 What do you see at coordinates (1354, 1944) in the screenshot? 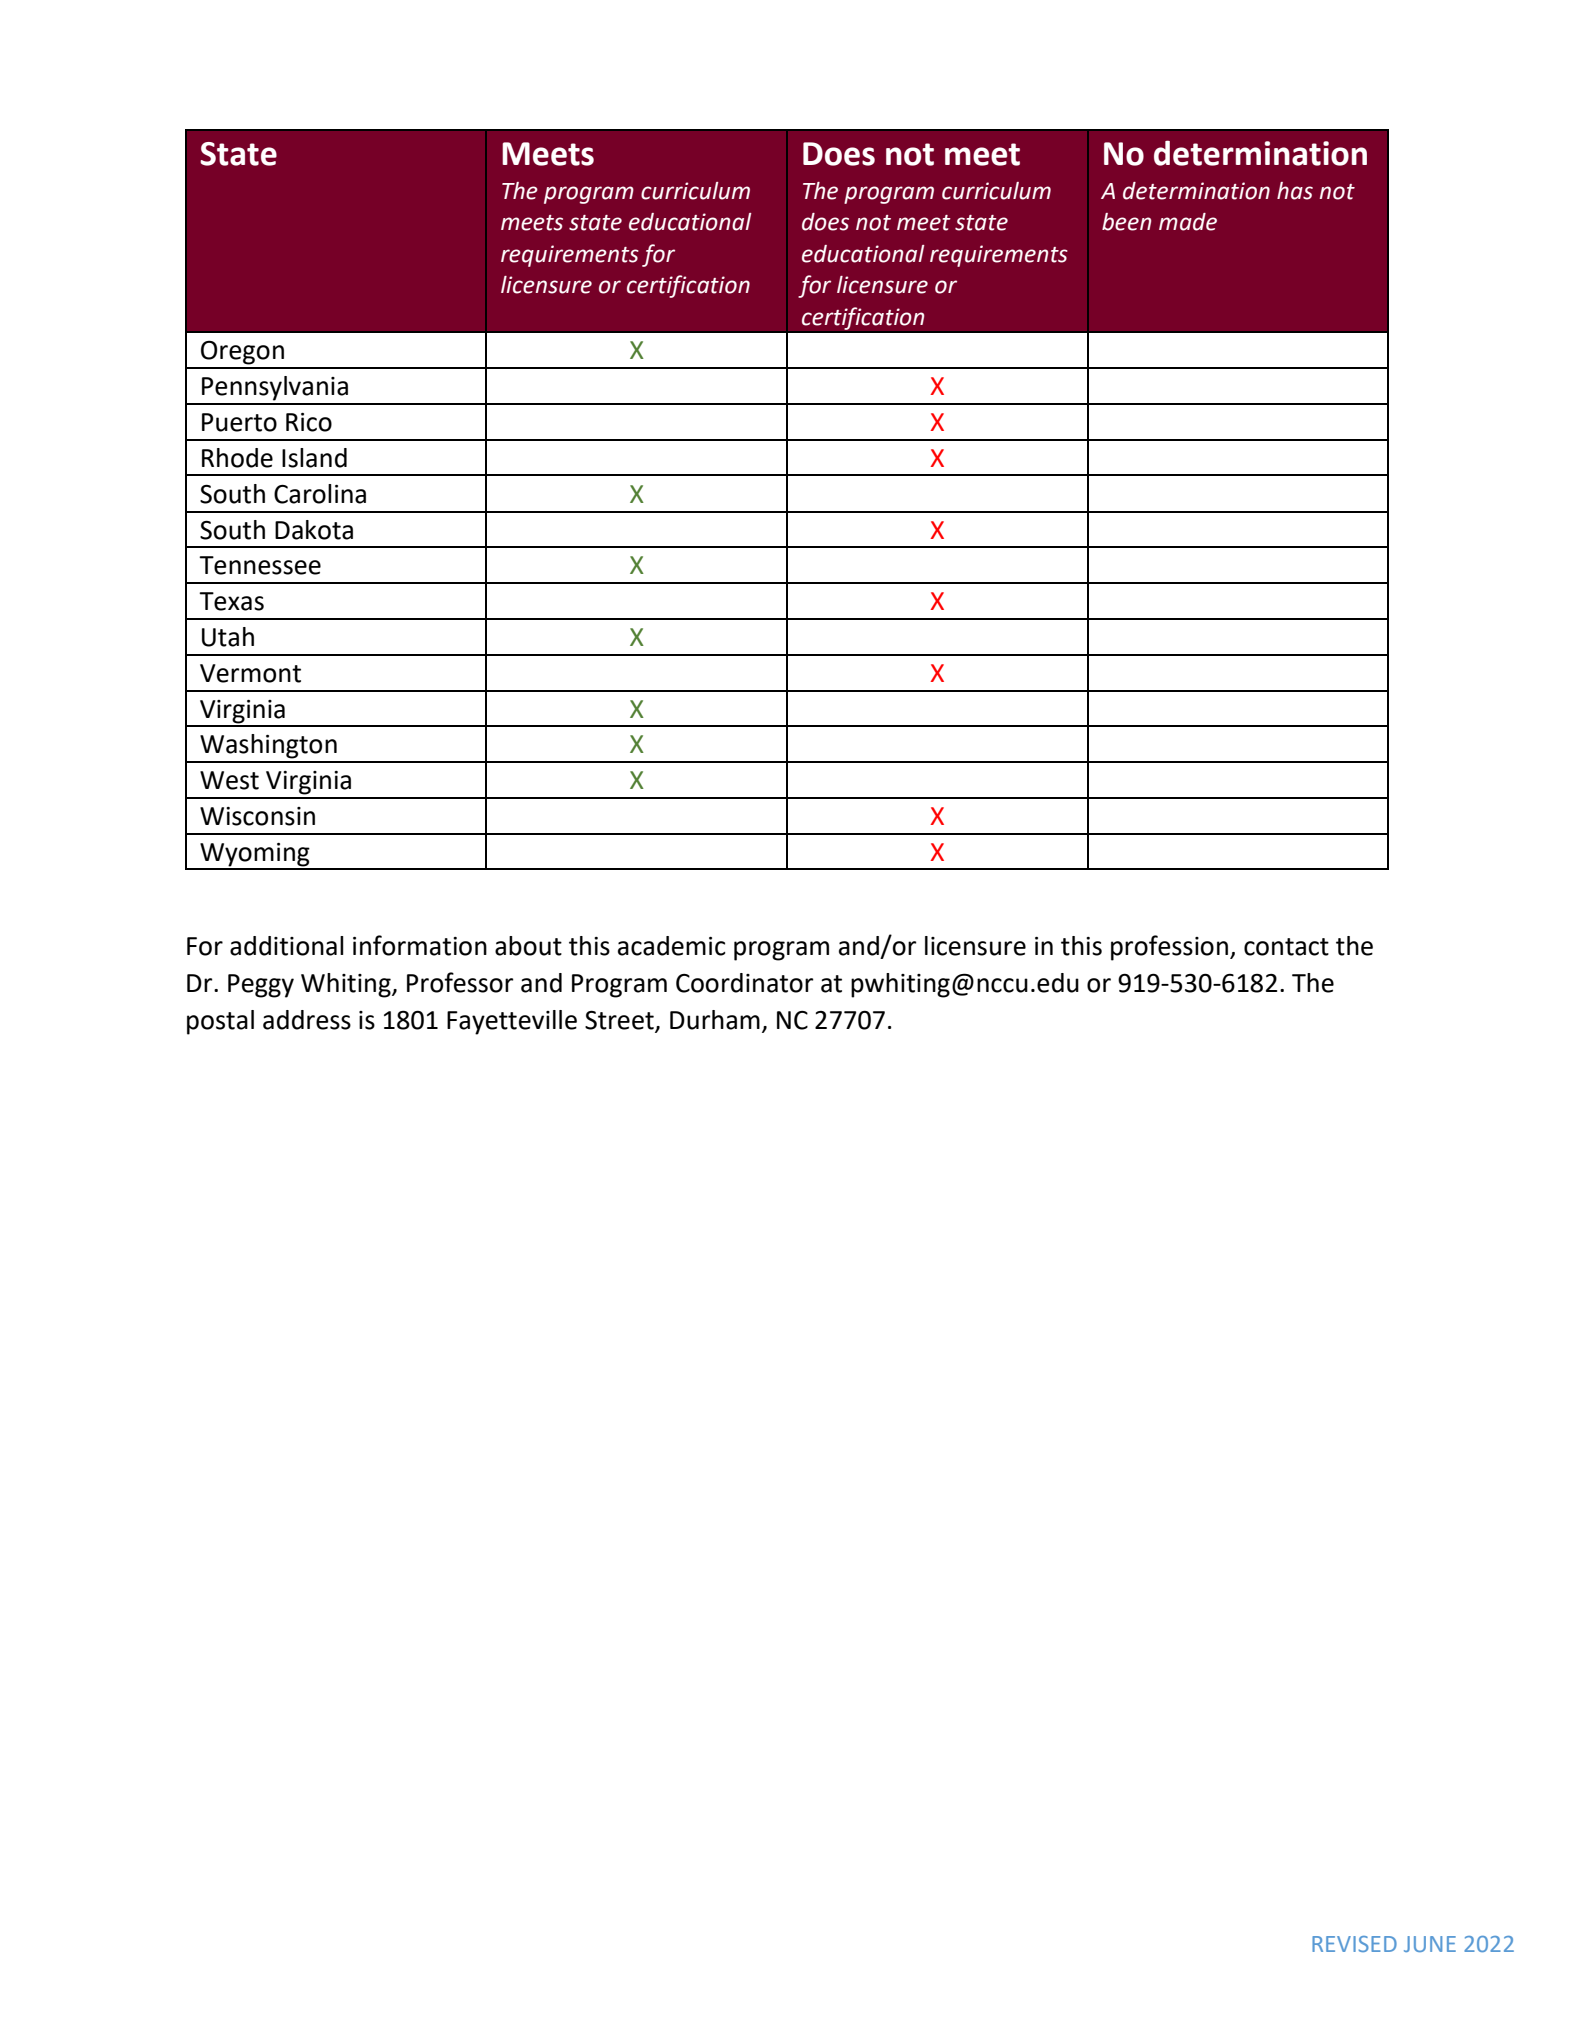
I see `REVISED` at bounding box center [1354, 1944].
